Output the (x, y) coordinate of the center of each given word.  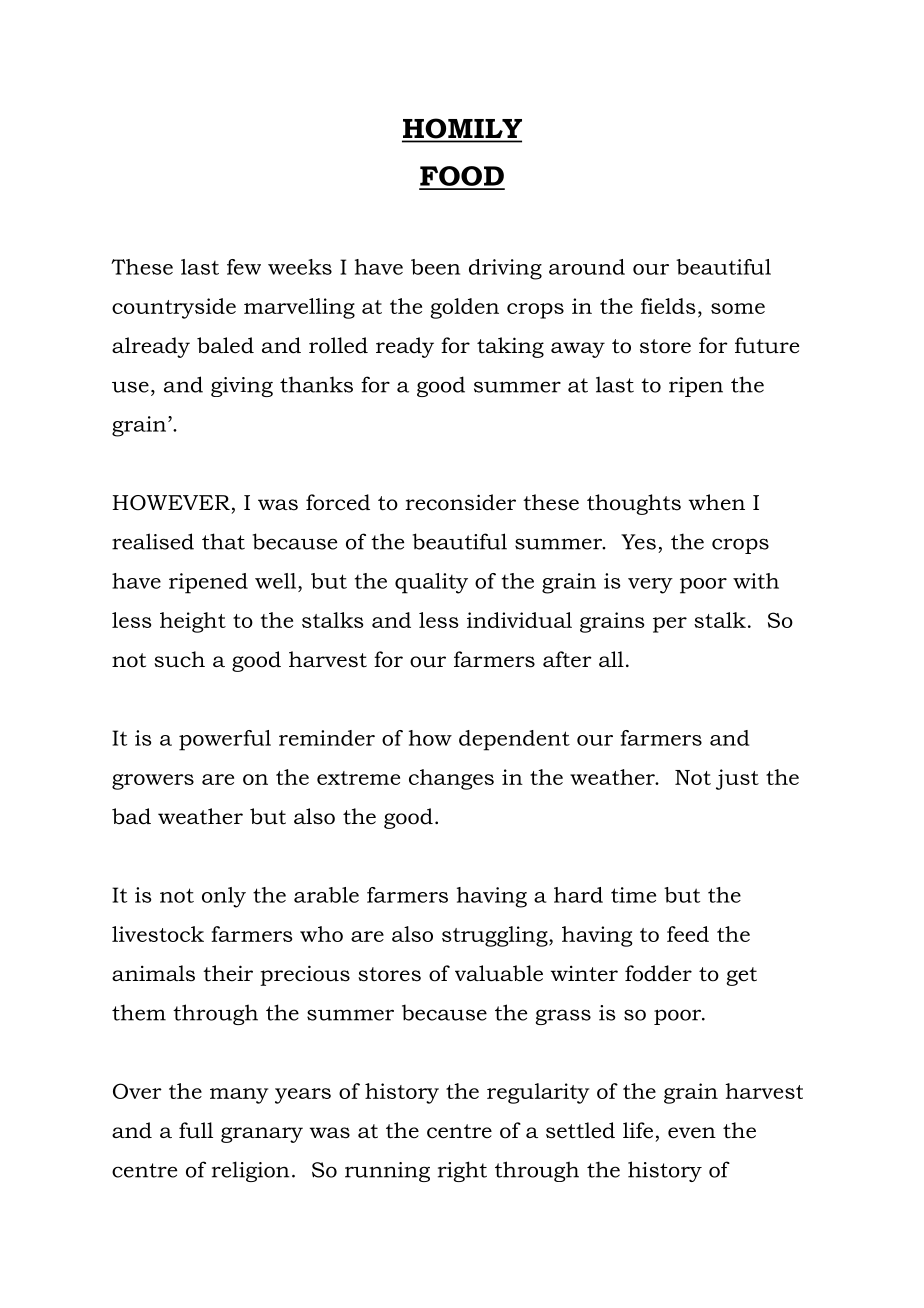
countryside (174, 308)
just (737, 779)
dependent (514, 740)
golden (465, 308)
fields (668, 306)
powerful (225, 740)
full (196, 1130)
